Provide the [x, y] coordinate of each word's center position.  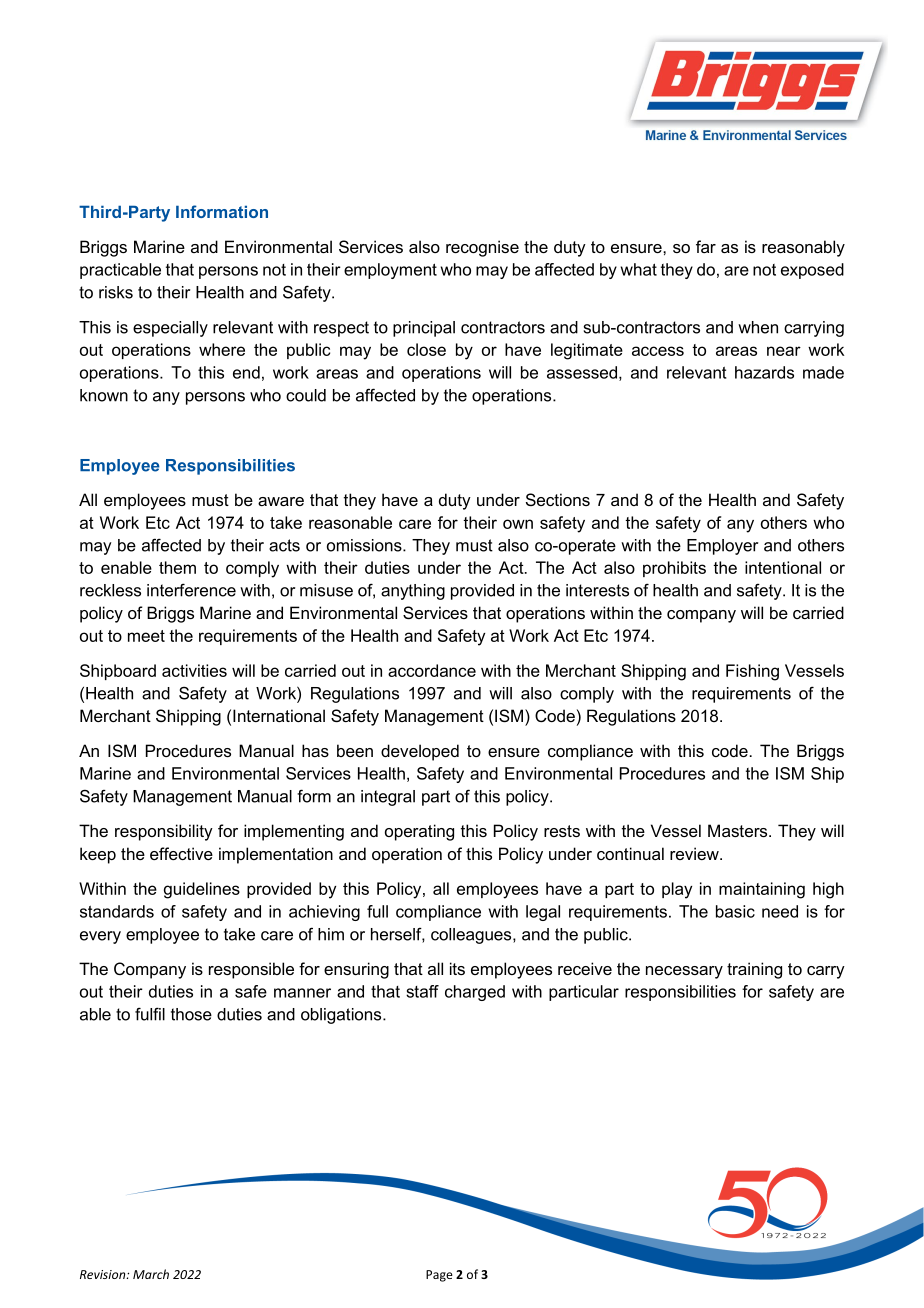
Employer [722, 547]
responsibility [164, 832]
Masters [739, 830]
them [177, 567]
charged [475, 993]
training [754, 970]
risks [116, 292]
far [706, 246]
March [151, 1274]
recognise [482, 248]
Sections [558, 499]
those [191, 1014]
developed [420, 752]
